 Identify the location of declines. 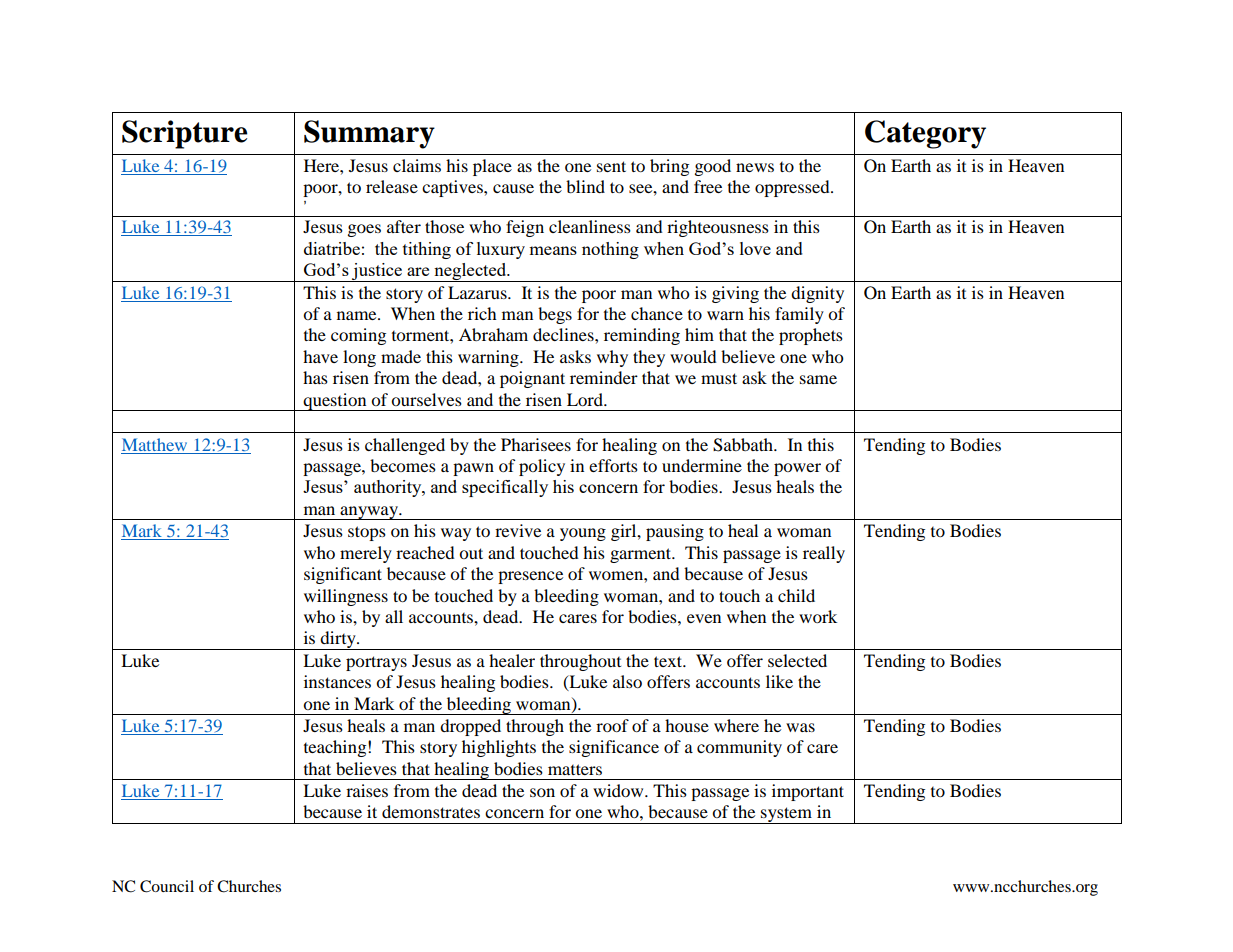
(564, 334).
